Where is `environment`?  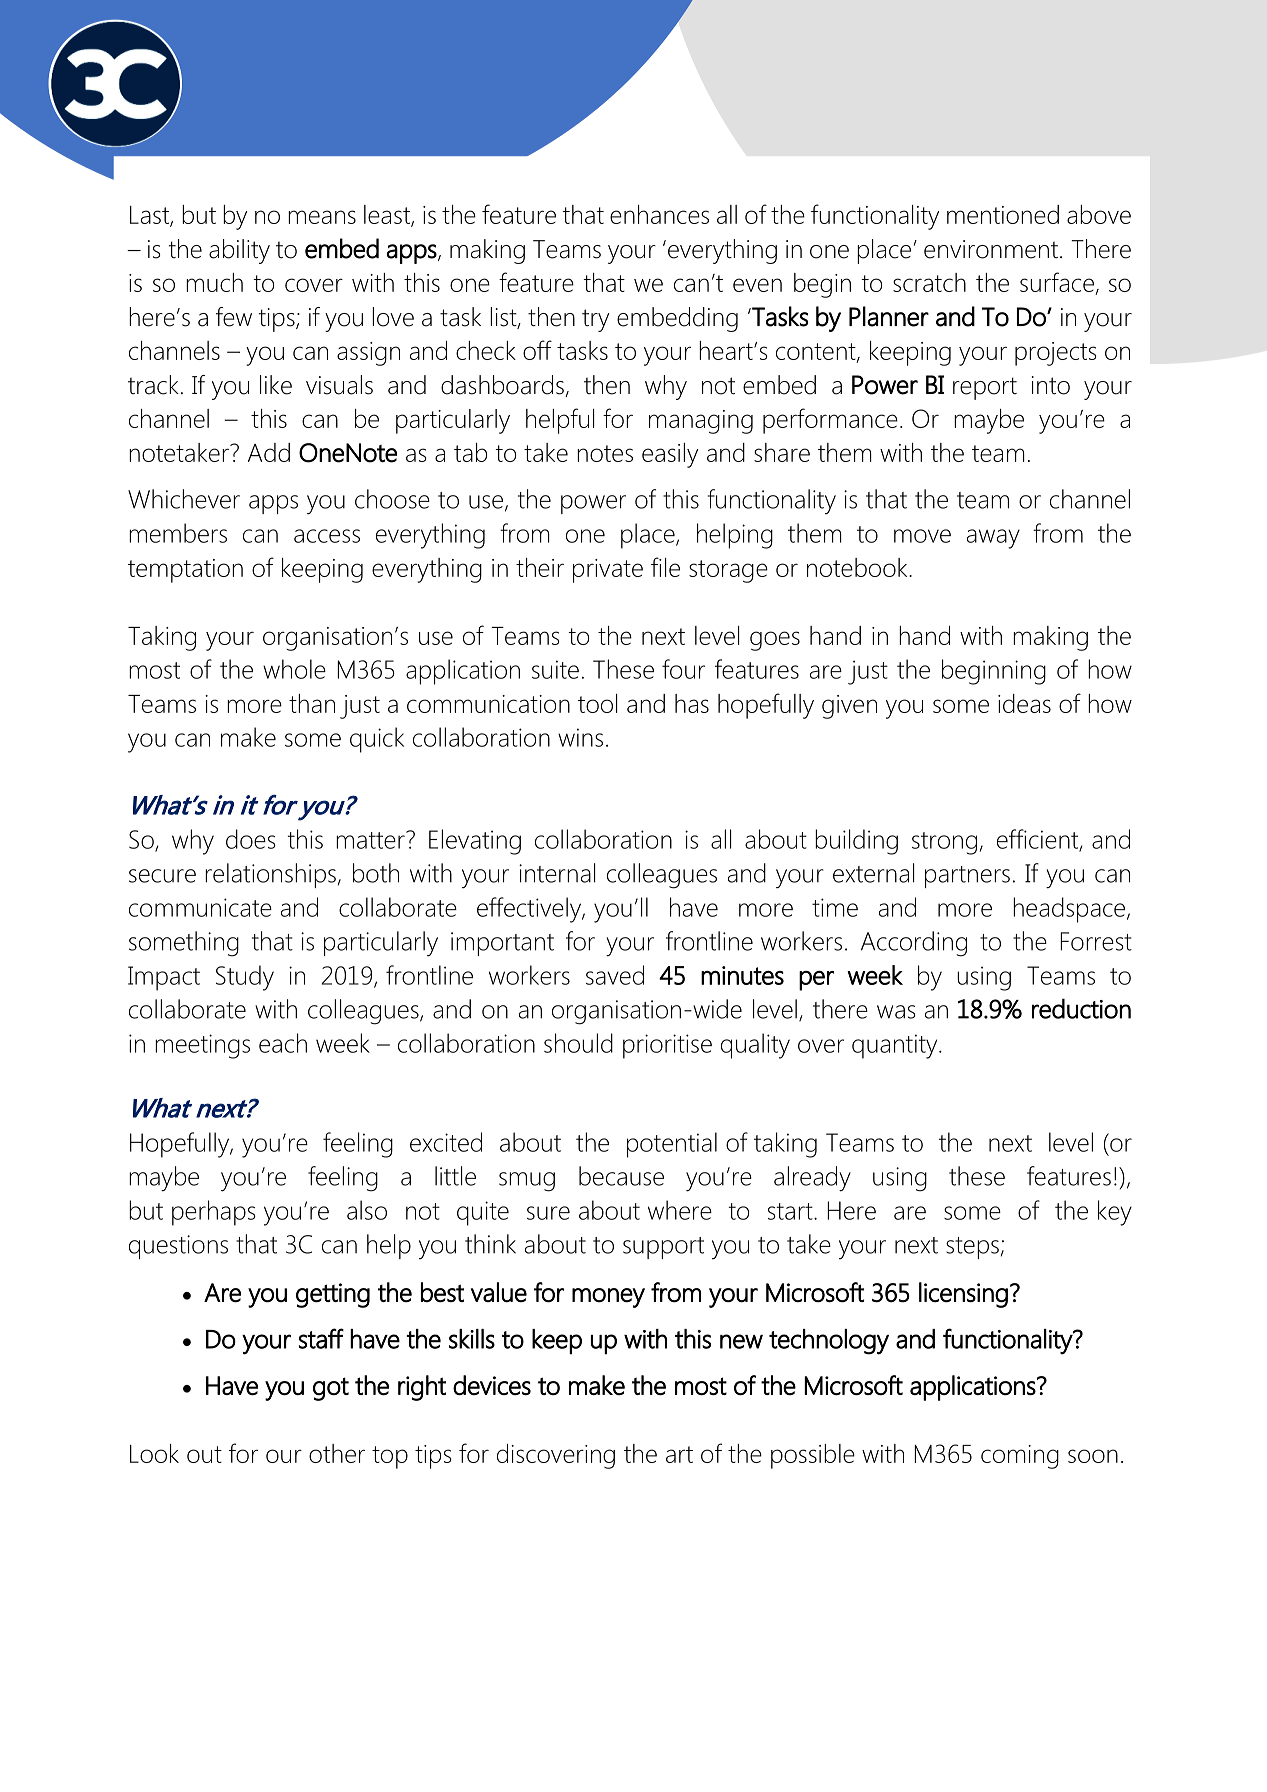
environment is located at coordinates (991, 249).
